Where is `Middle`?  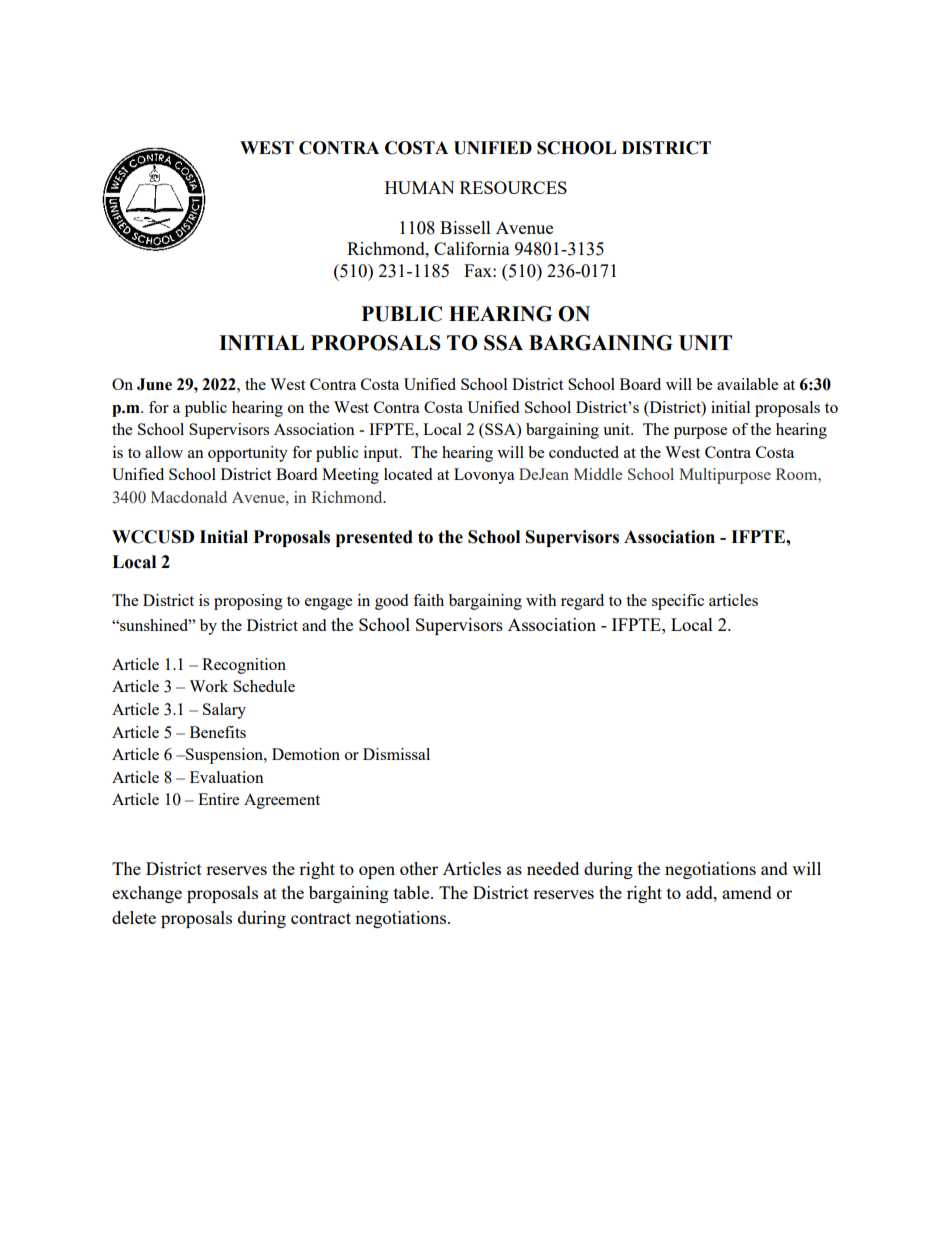
Middle is located at coordinates (598, 474).
